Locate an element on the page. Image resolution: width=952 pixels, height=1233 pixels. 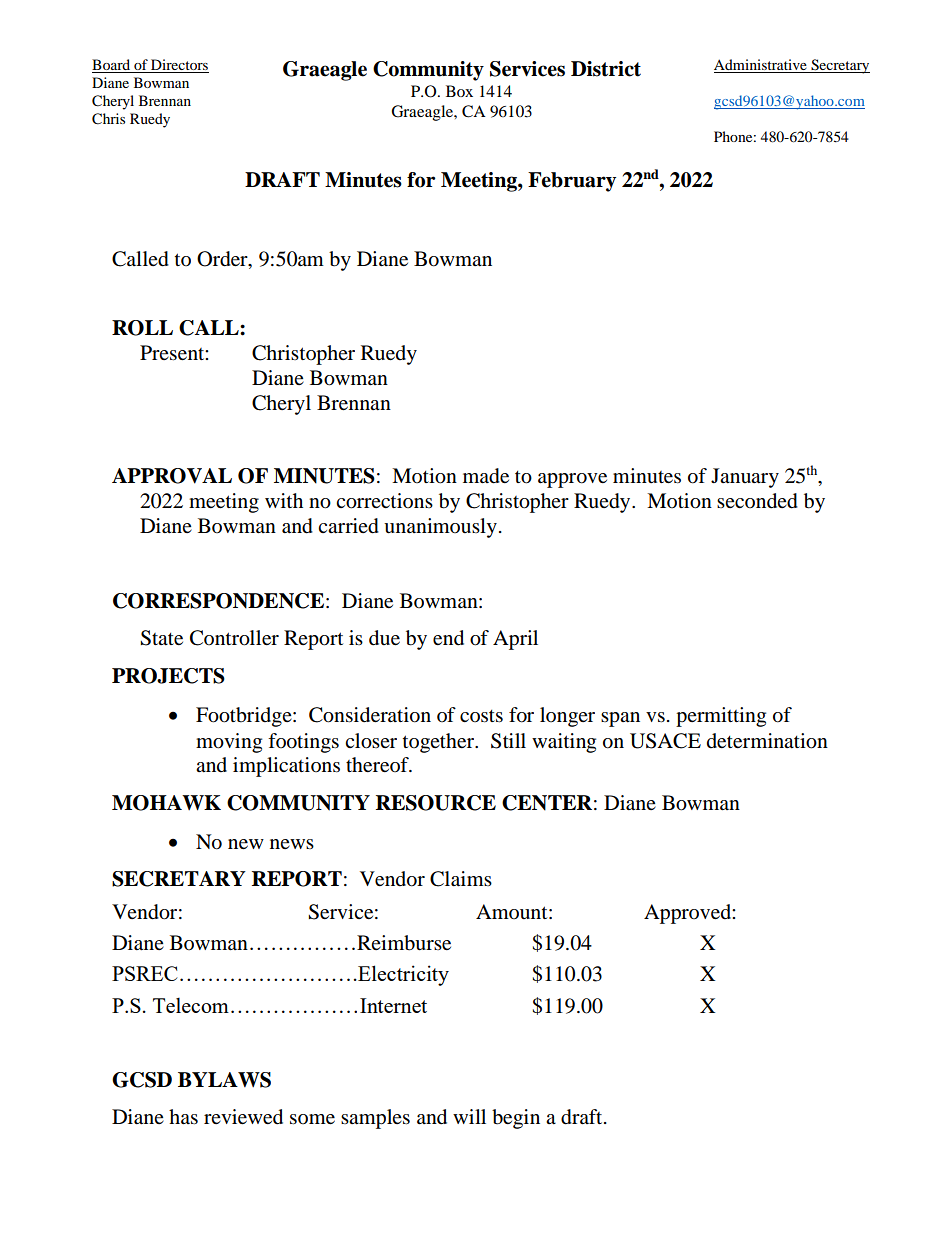
will is located at coordinates (469, 1116).
